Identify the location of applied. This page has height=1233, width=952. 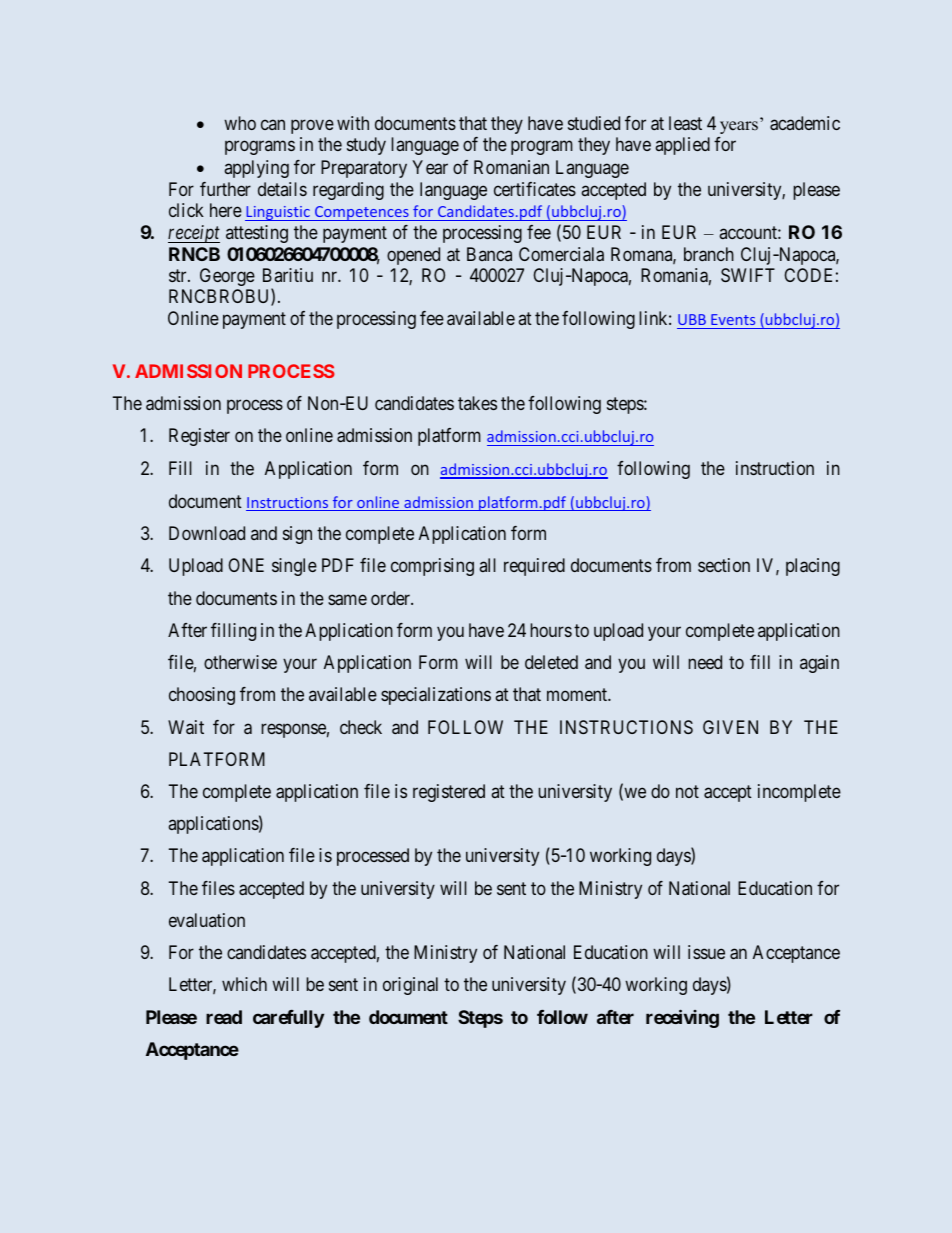
(683, 146).
